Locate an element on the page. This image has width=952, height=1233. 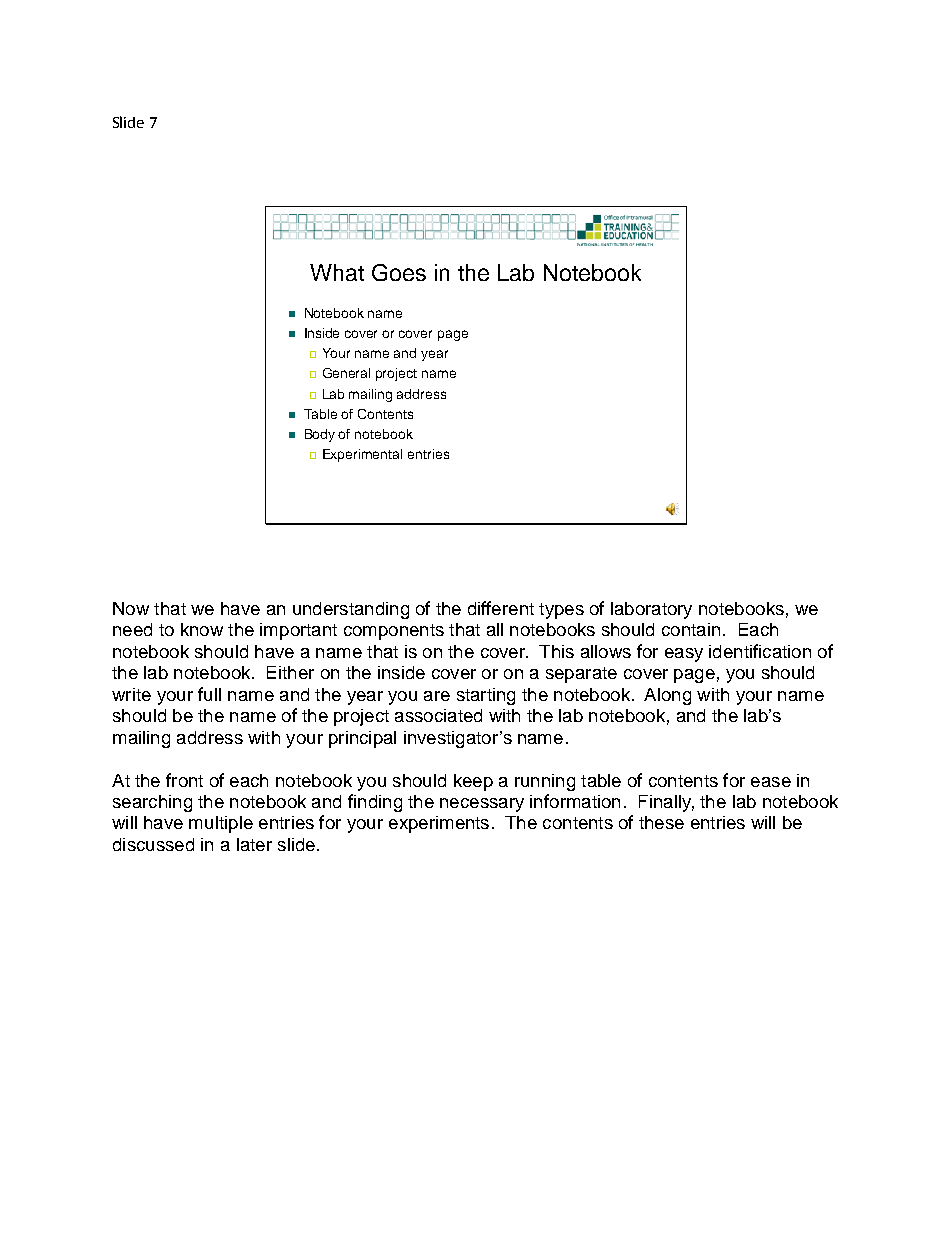
Goes is located at coordinates (399, 272).
